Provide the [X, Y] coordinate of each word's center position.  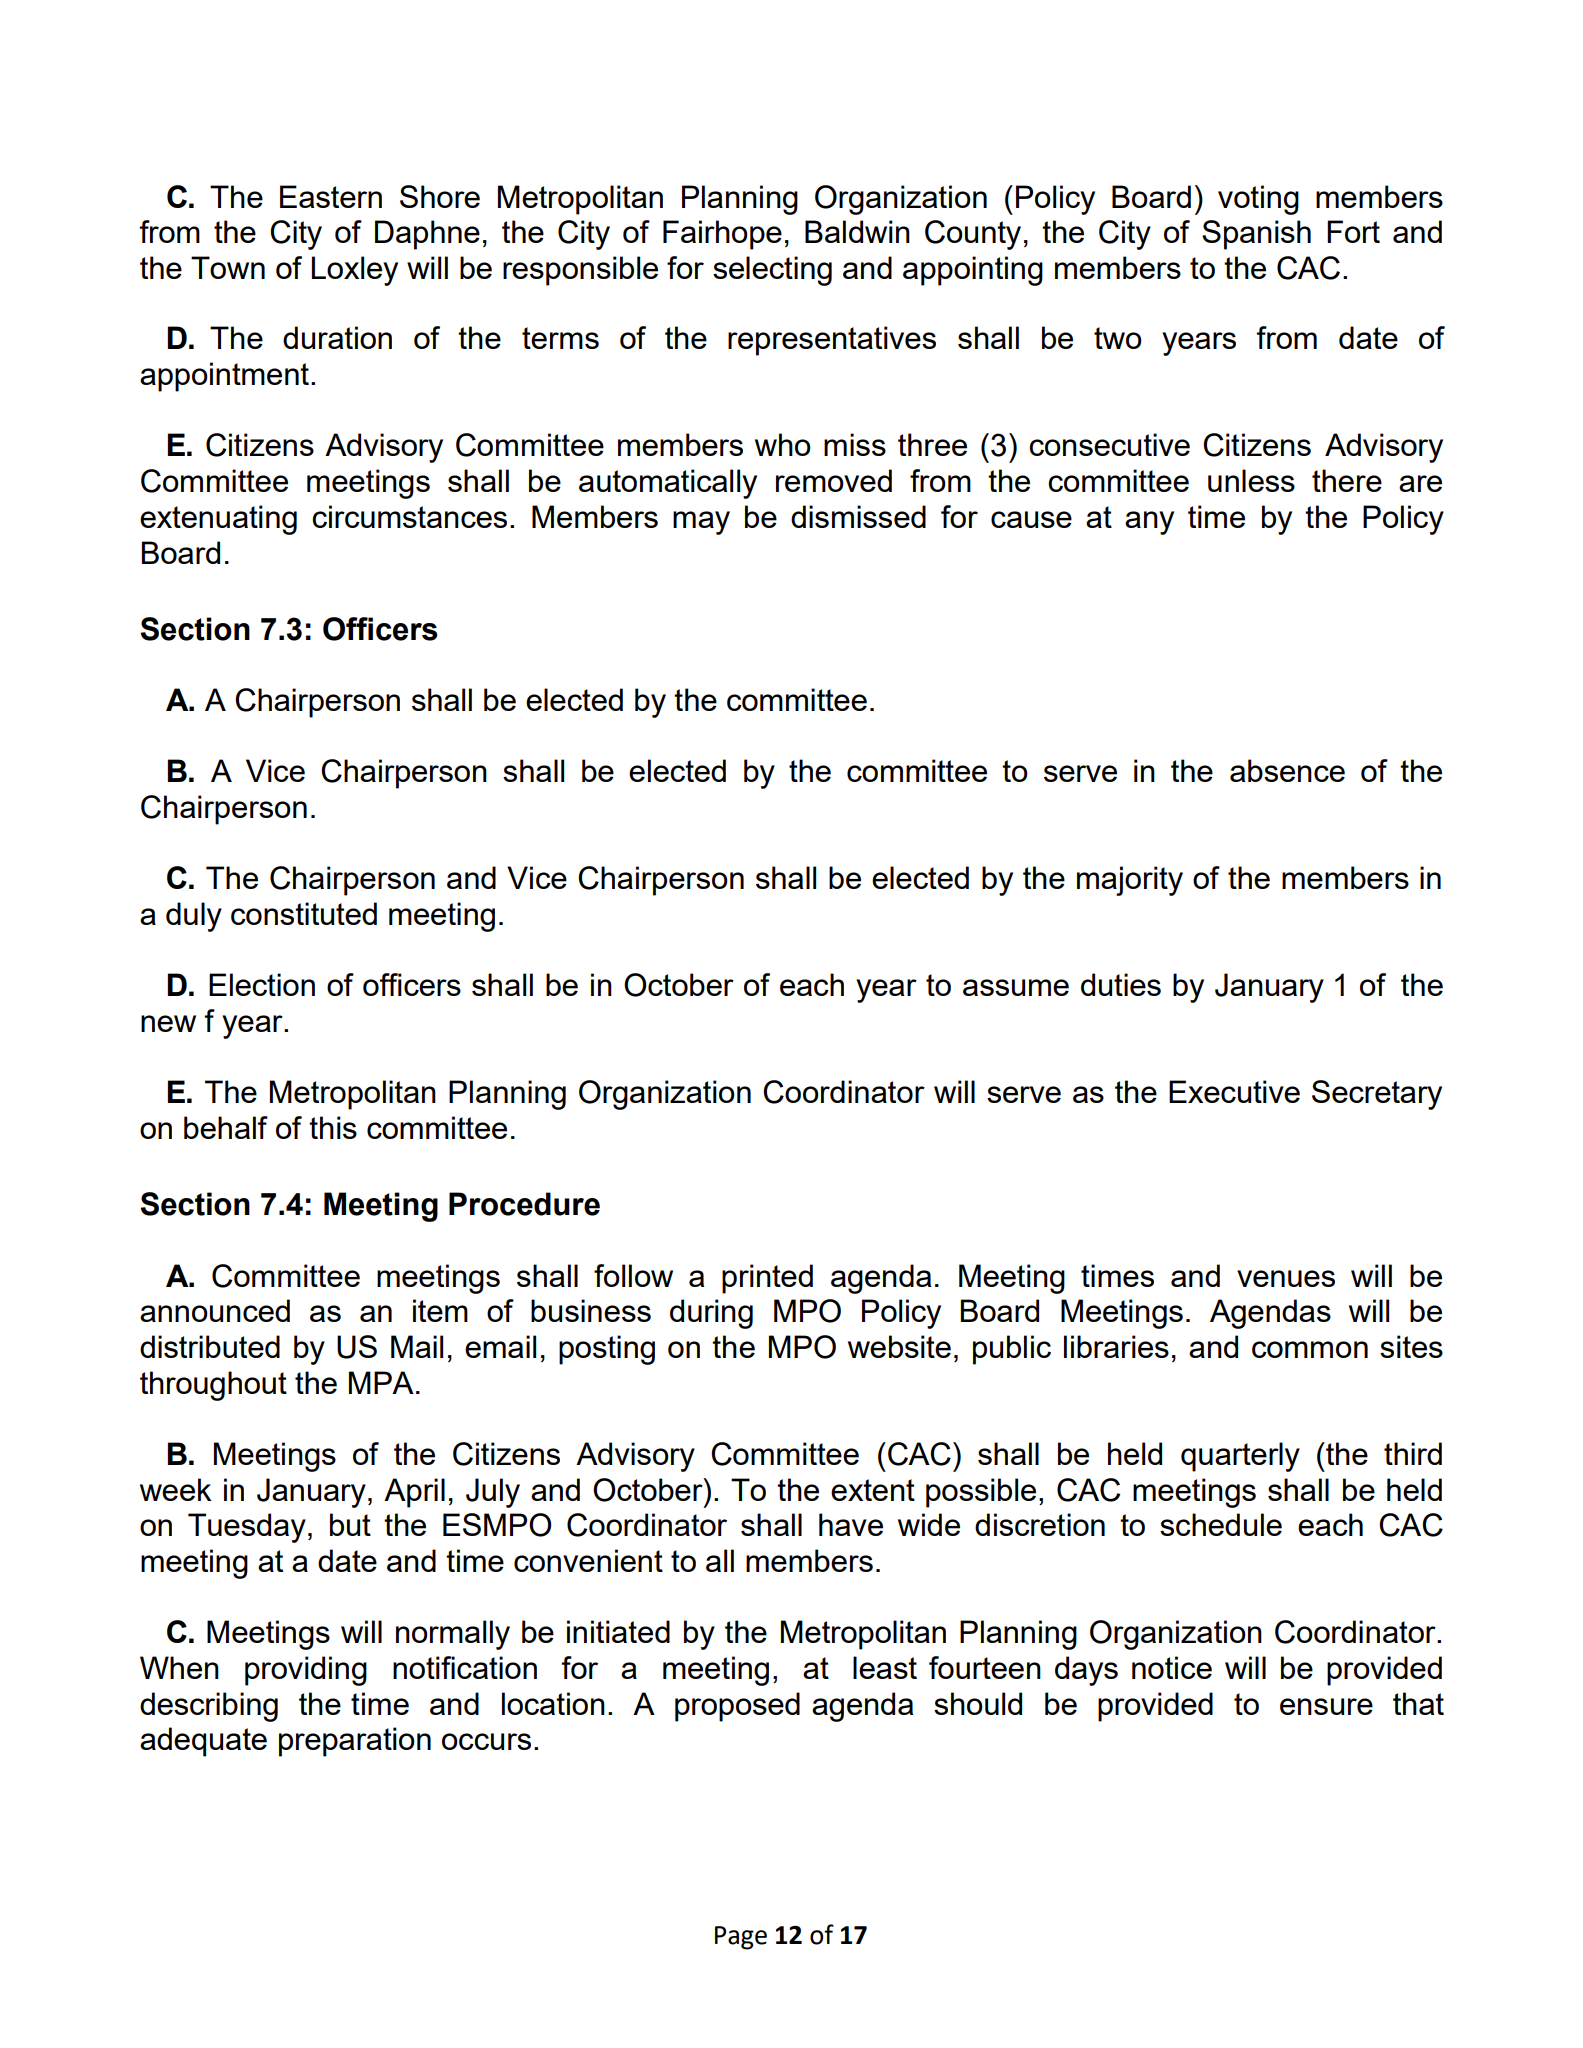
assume [1016, 987]
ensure [1326, 1706]
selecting [772, 271]
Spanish [1256, 235]
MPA [381, 1382]
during [711, 1314]
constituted [304, 913]
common [1310, 1349]
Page [741, 1938]
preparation [355, 1742]
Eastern [331, 196]
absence [1287, 770]
